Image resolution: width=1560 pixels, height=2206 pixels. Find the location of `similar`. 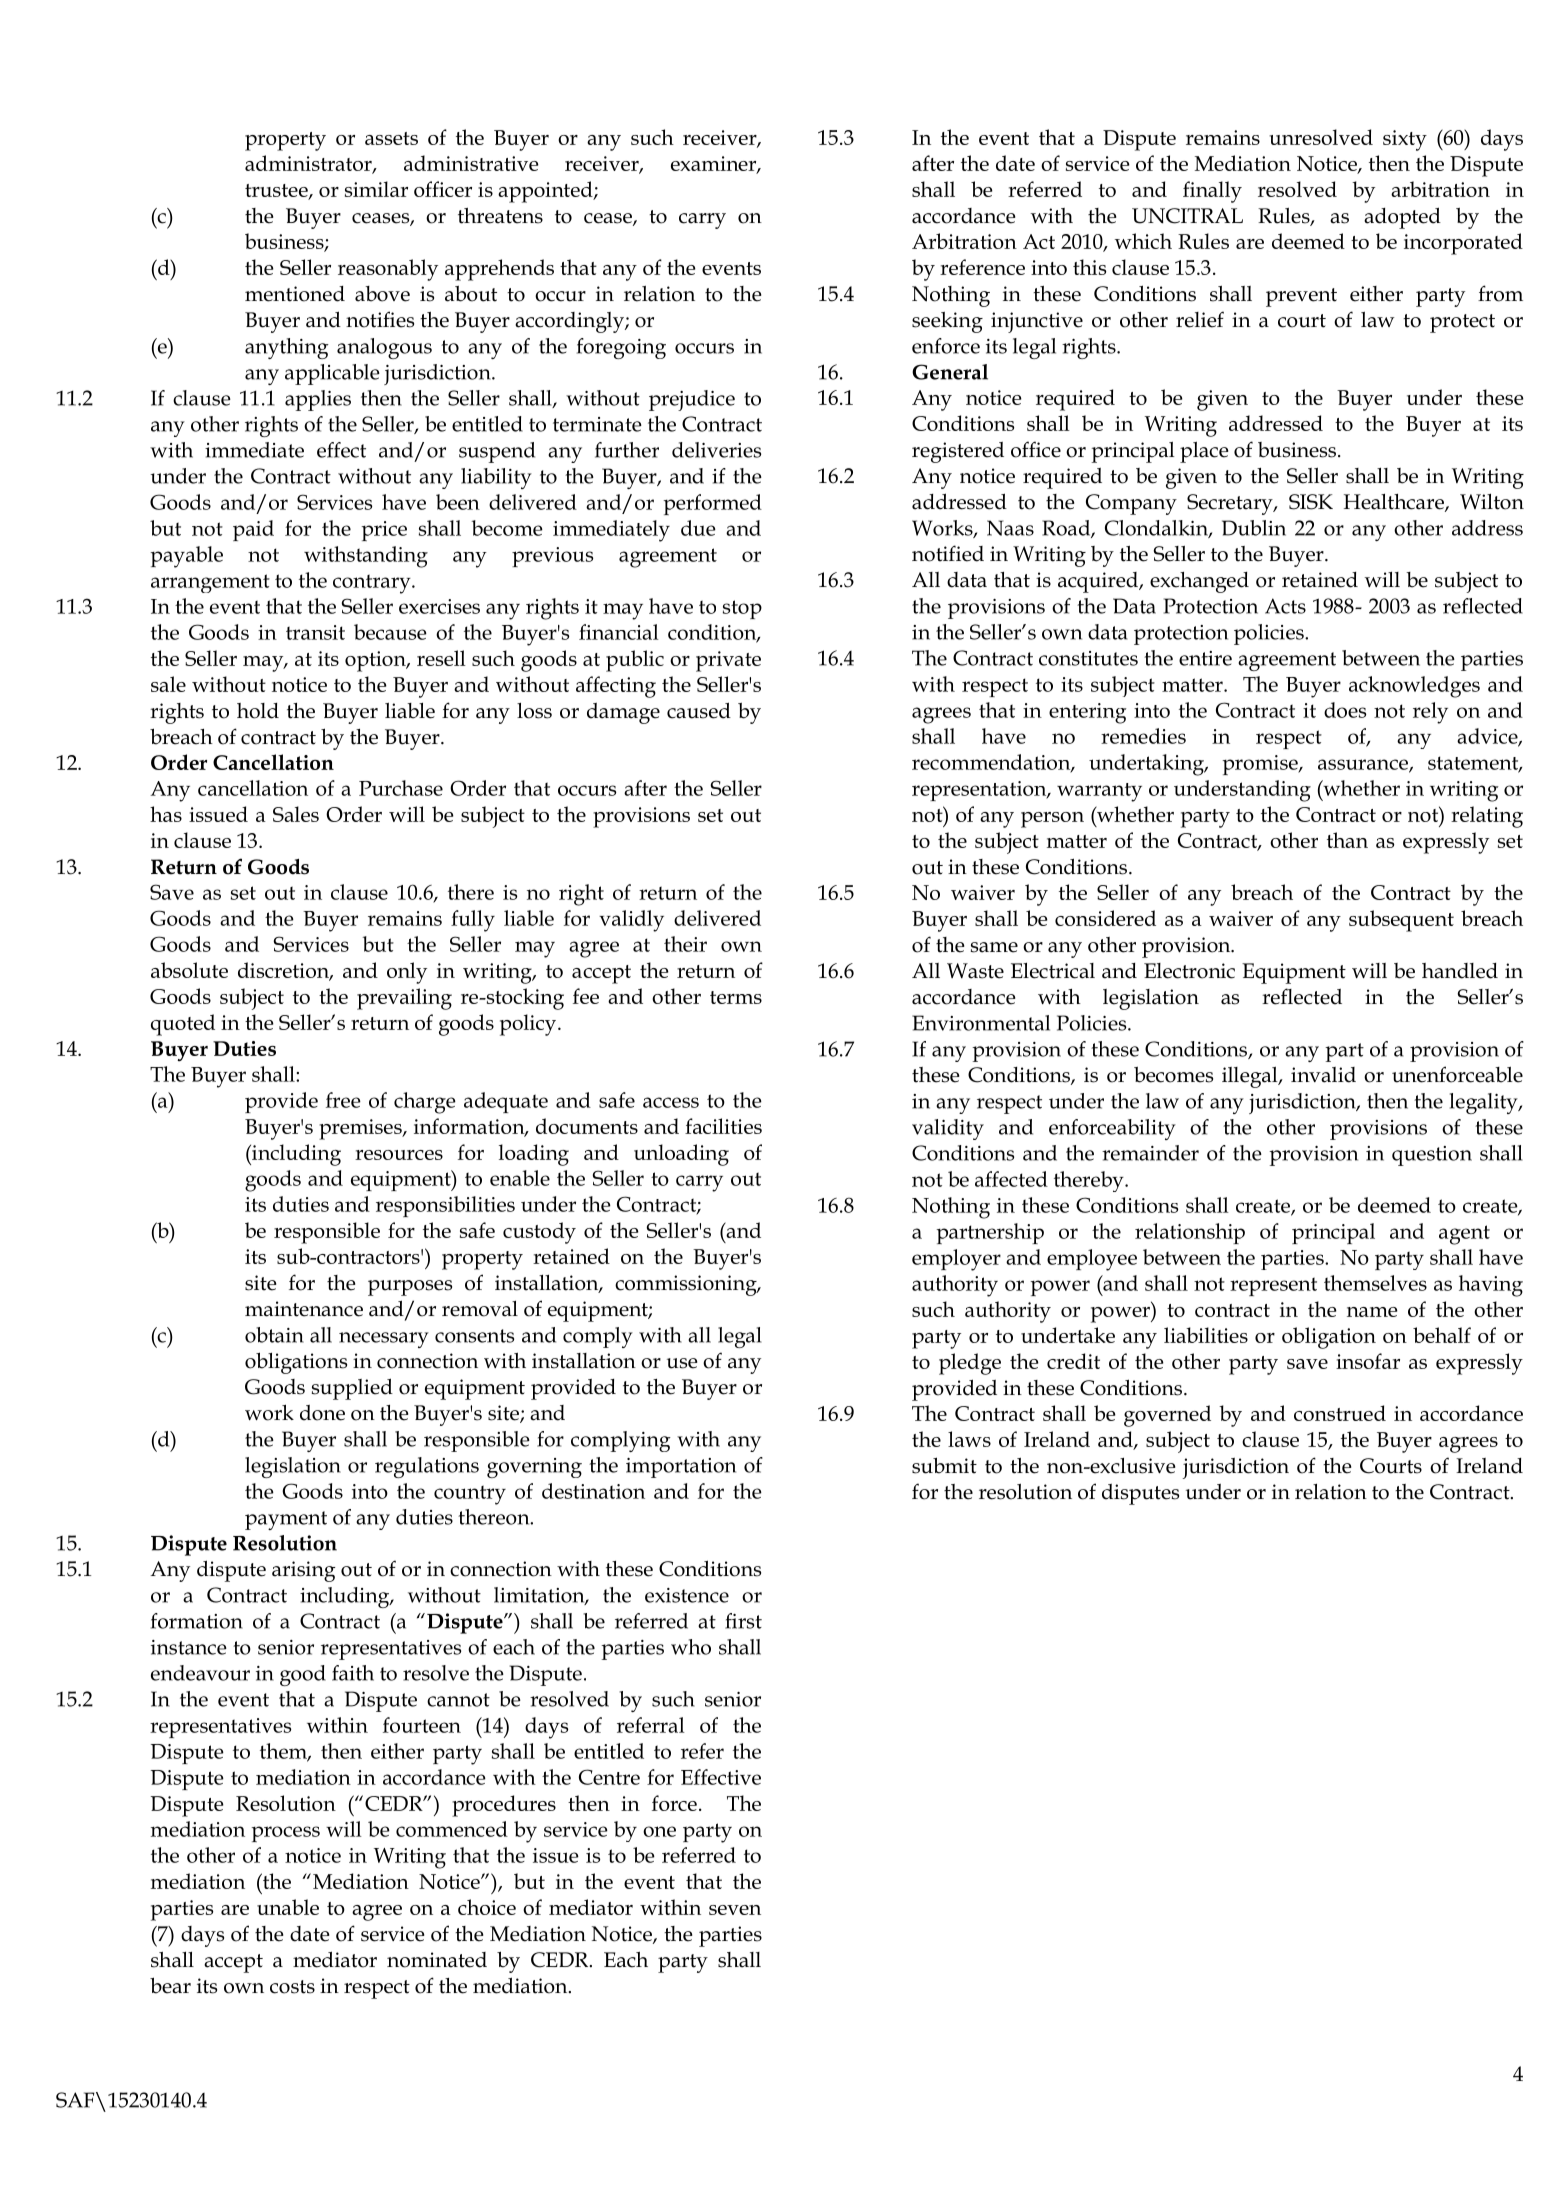

similar is located at coordinates (376, 189).
